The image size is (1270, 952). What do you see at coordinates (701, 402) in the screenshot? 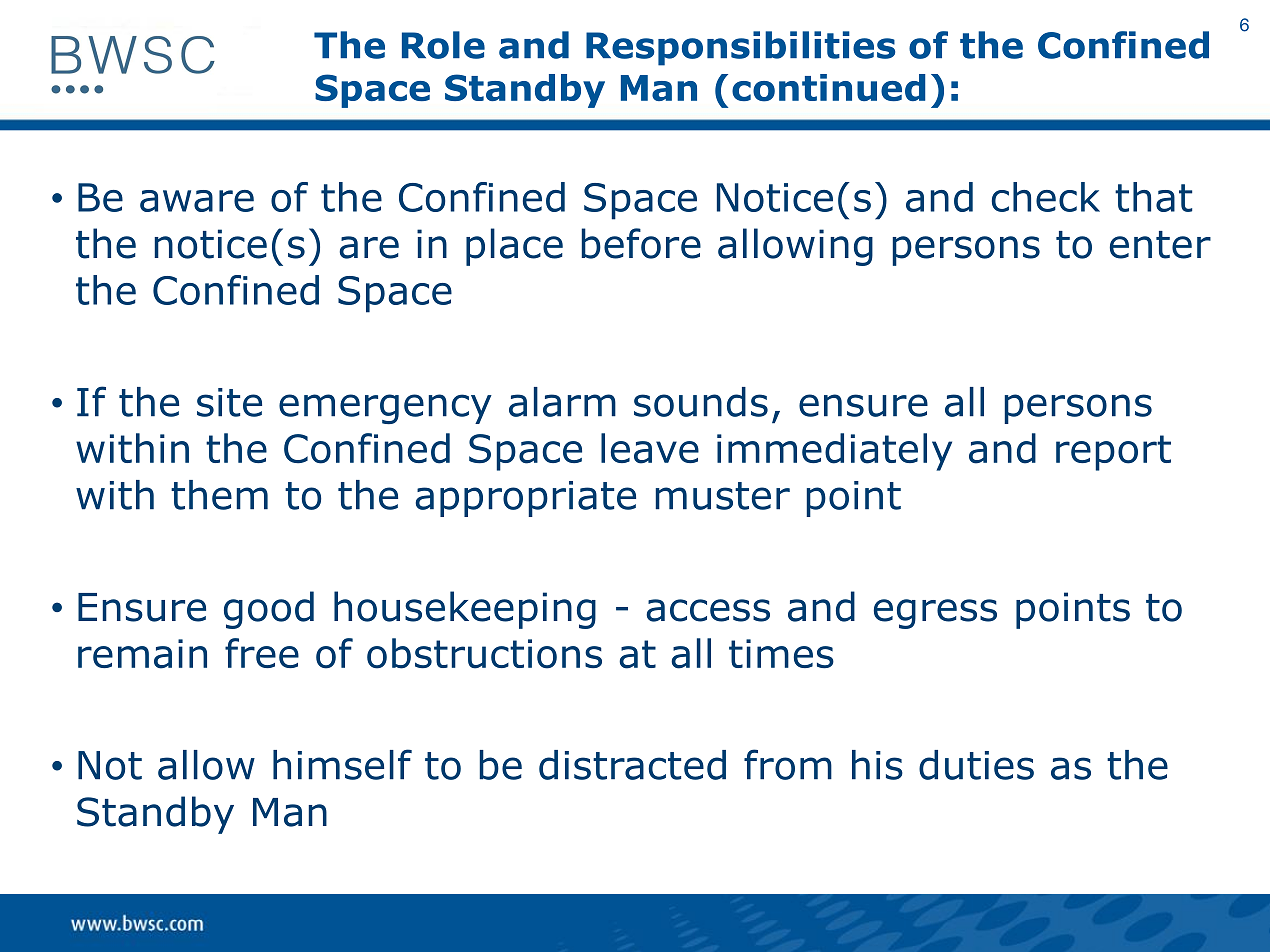
I see `sounds` at bounding box center [701, 402].
